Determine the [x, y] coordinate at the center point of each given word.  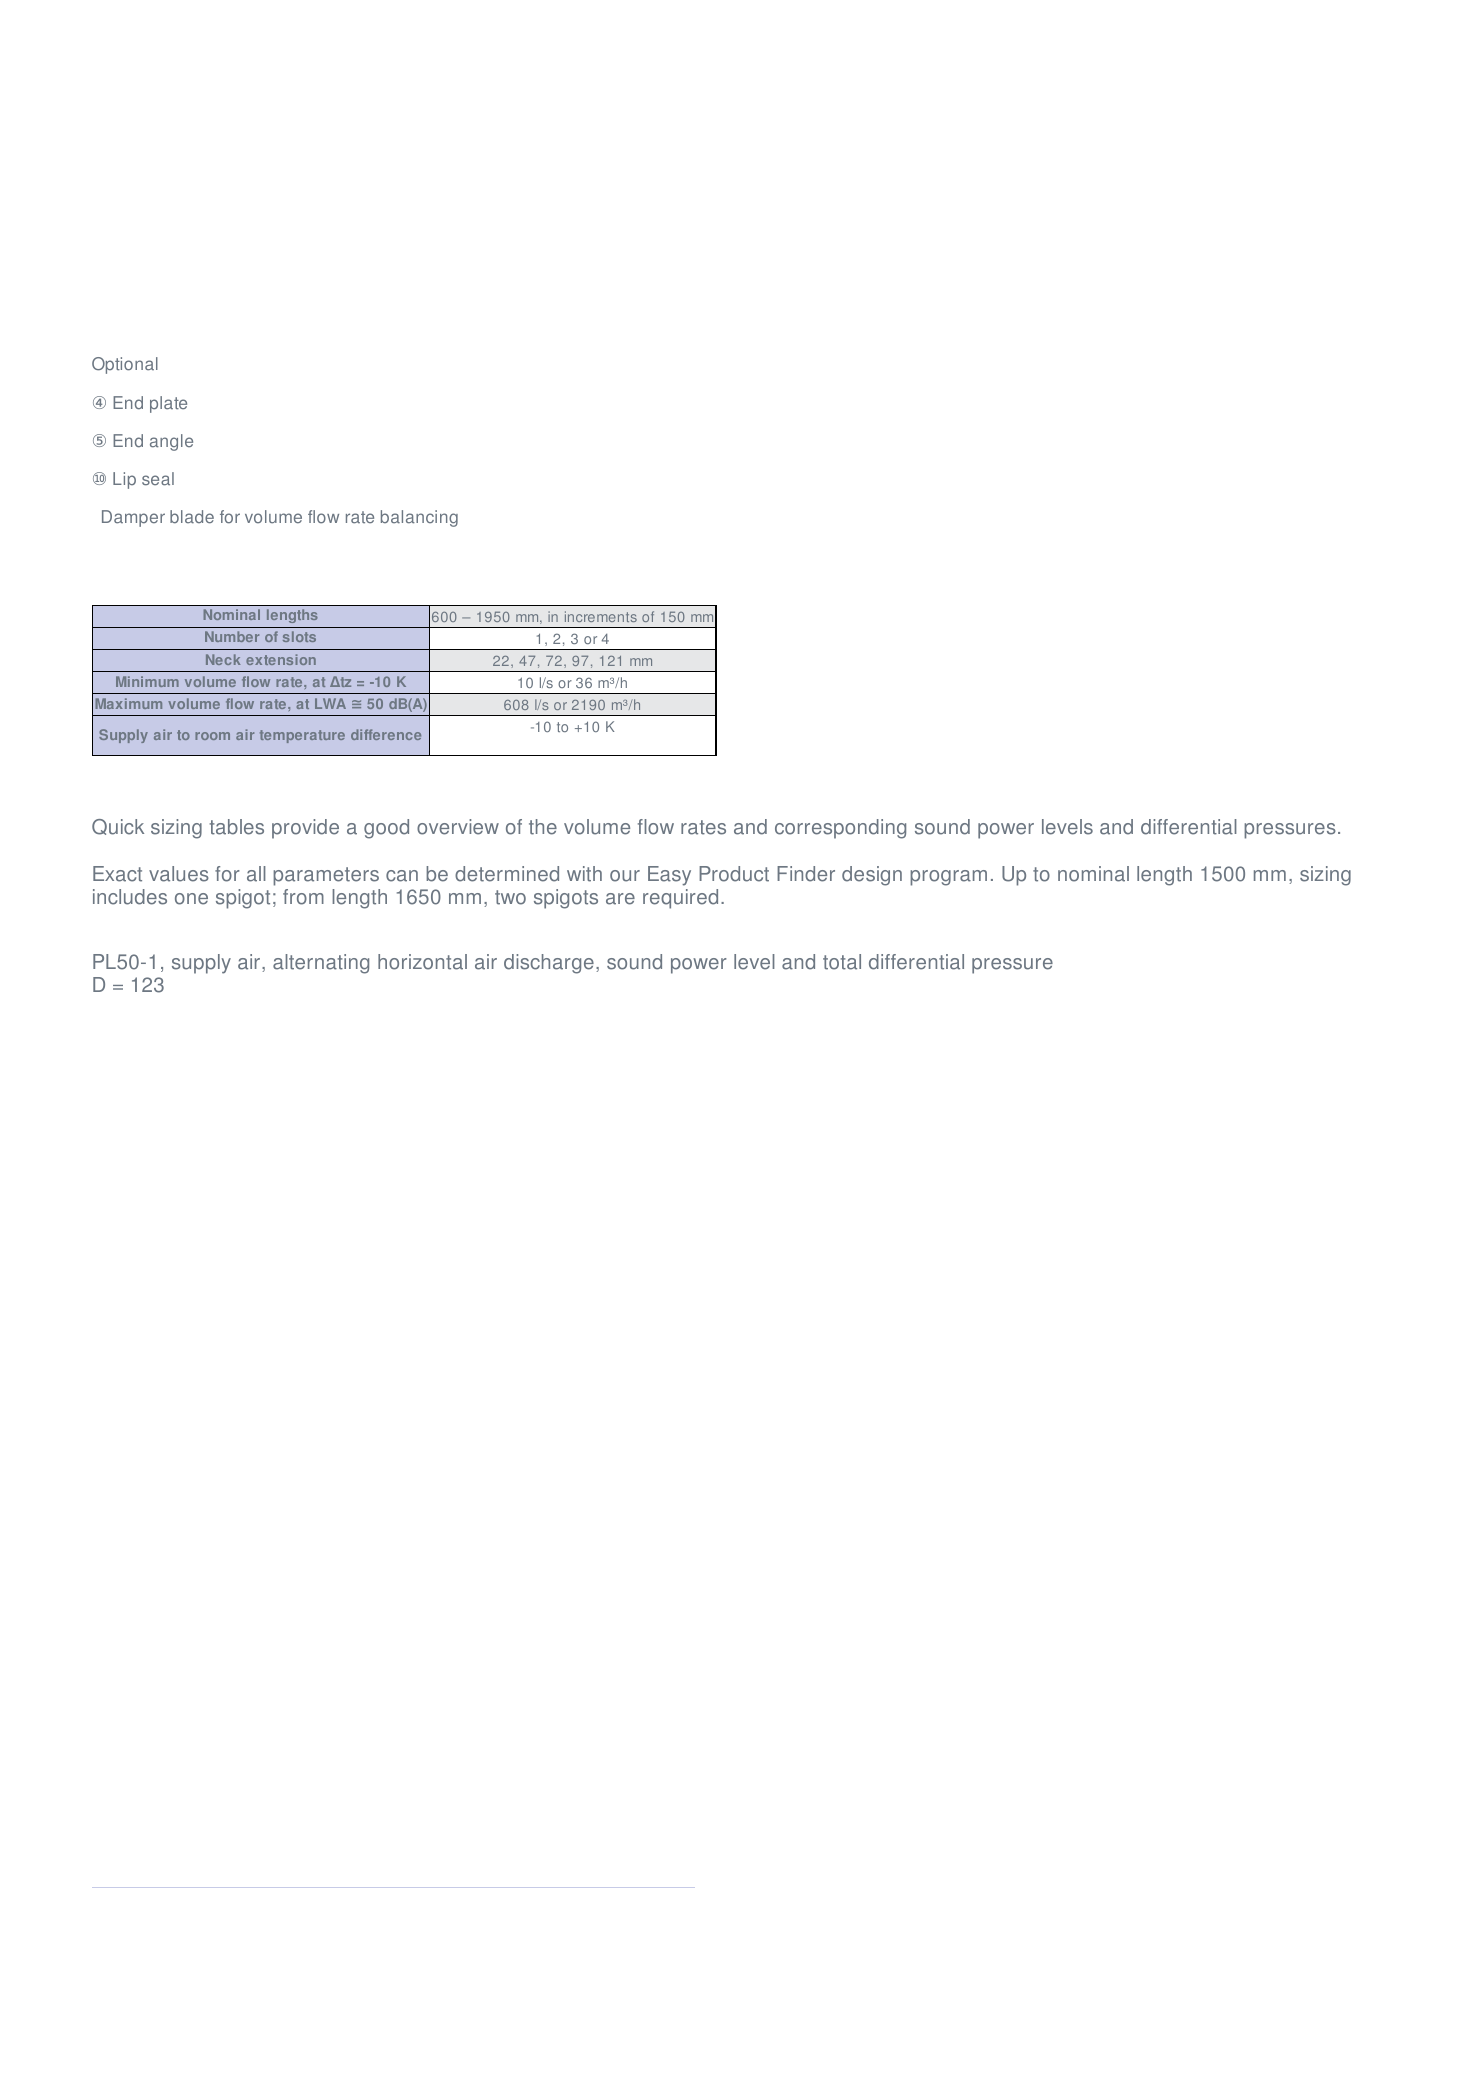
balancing [419, 518]
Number [232, 636]
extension [281, 659]
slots [299, 636]
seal [158, 479]
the [543, 827]
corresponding [840, 829]
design [872, 876]
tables [237, 827]
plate [168, 404]
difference [386, 734]
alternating [321, 964]
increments [601, 616]
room [212, 736]
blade [192, 517]
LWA [330, 703]
